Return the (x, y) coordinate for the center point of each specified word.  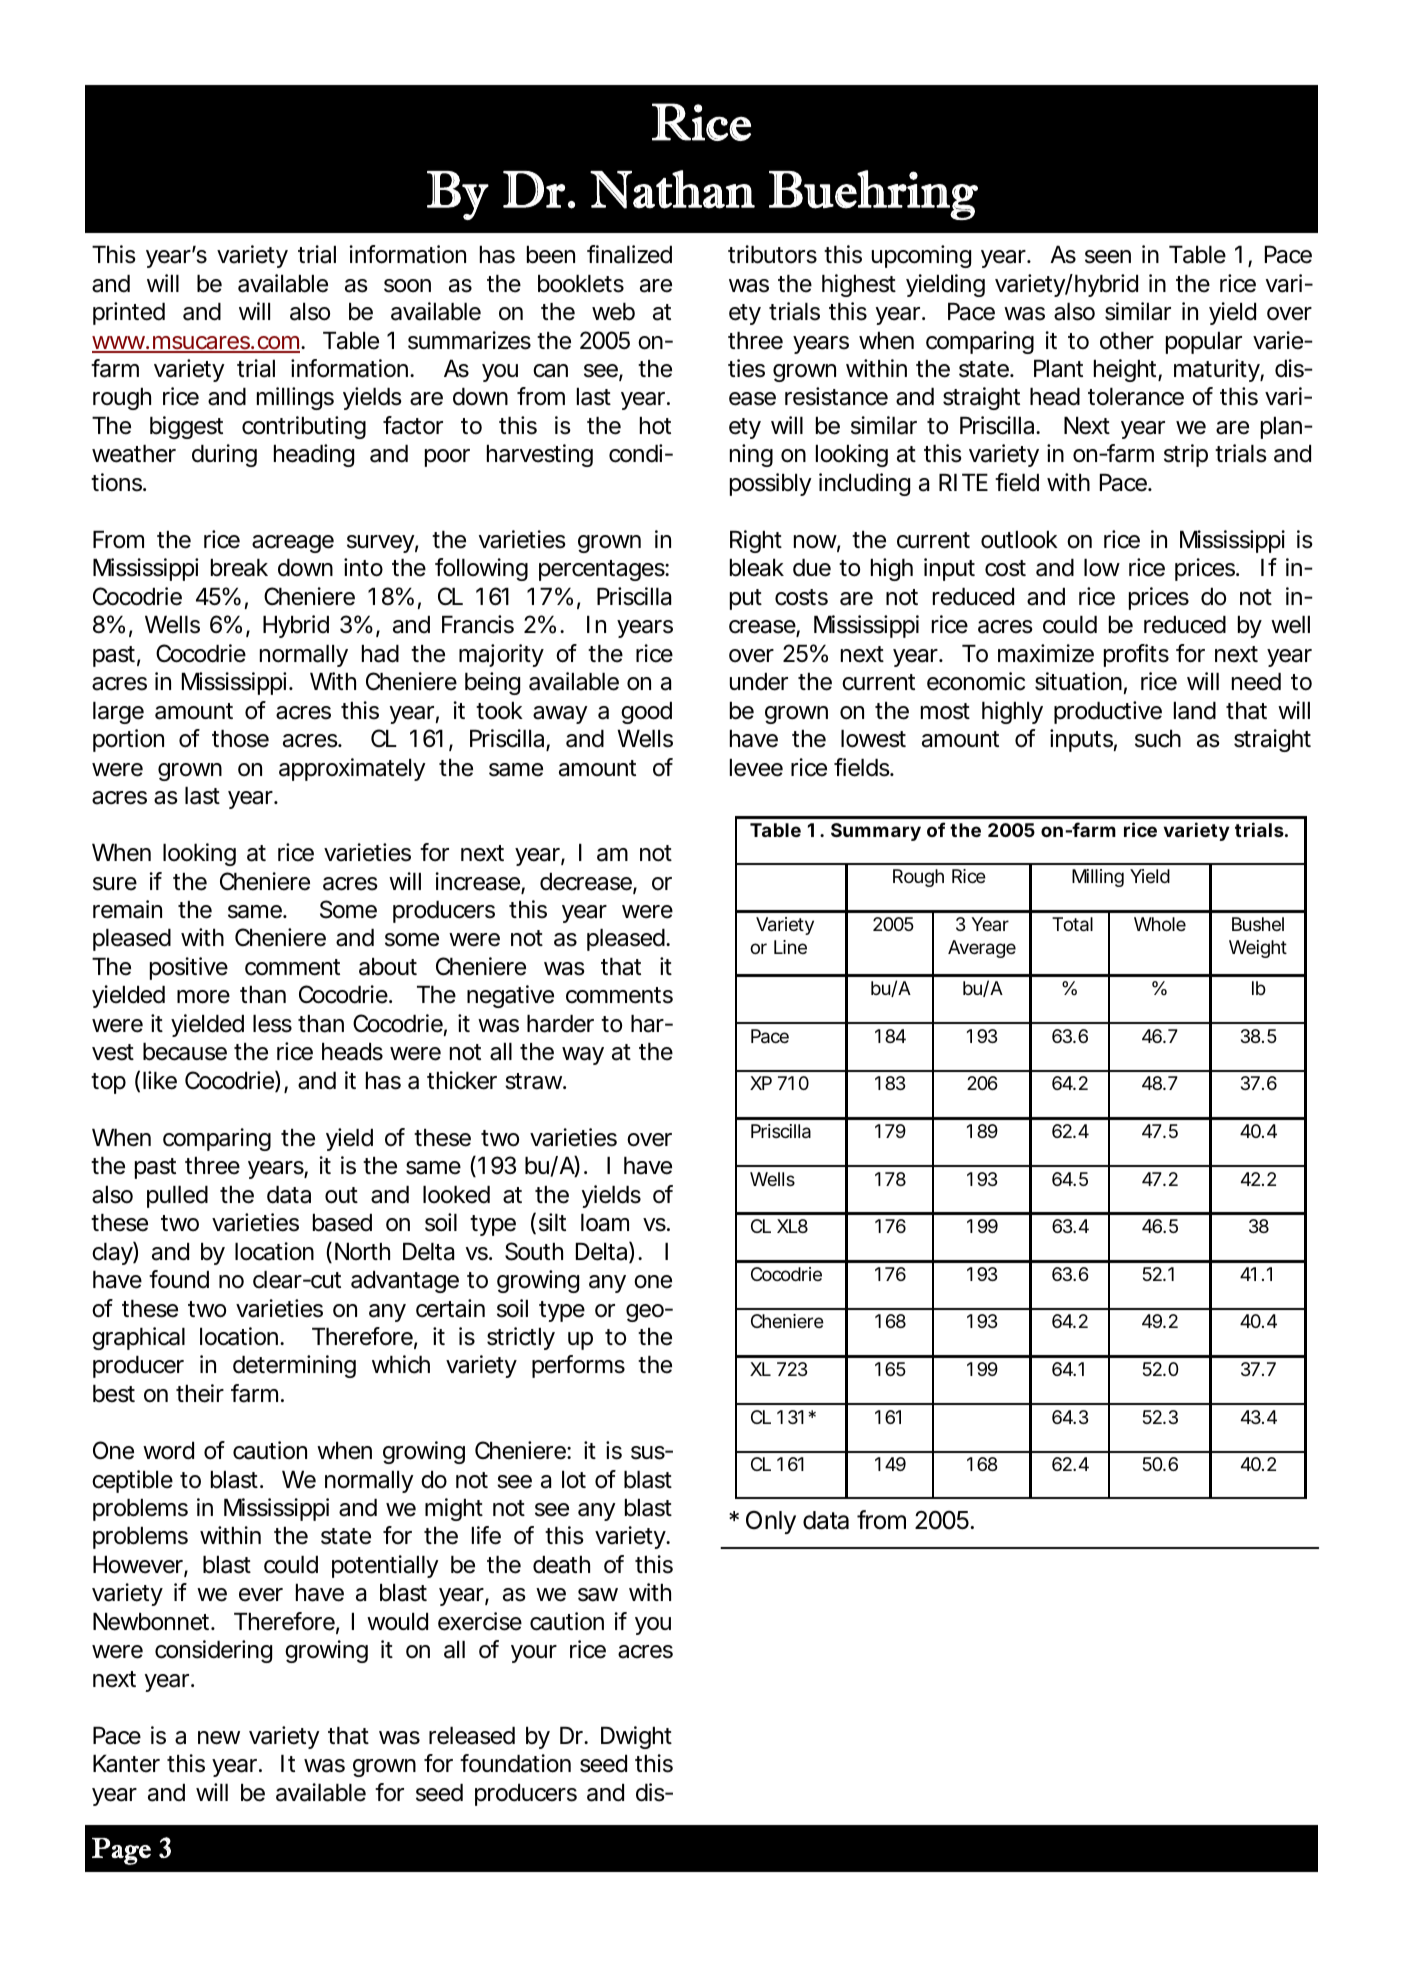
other (1127, 341)
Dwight (636, 1737)
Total (1072, 924)
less (272, 1024)
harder (560, 1024)
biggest (186, 427)
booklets (581, 284)
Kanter (126, 1764)
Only (771, 1522)
